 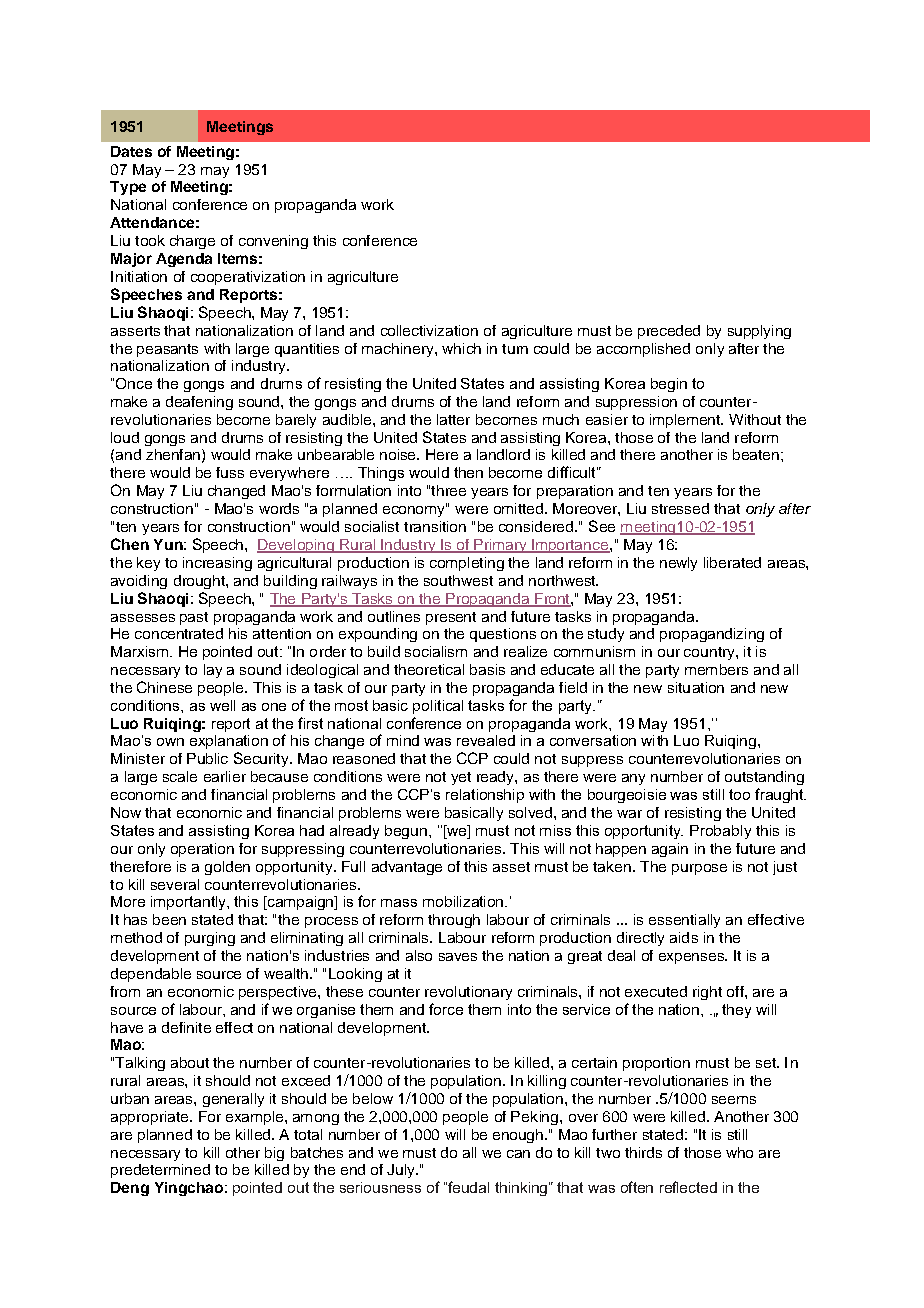 I want to click on charge, so click(x=192, y=242).
